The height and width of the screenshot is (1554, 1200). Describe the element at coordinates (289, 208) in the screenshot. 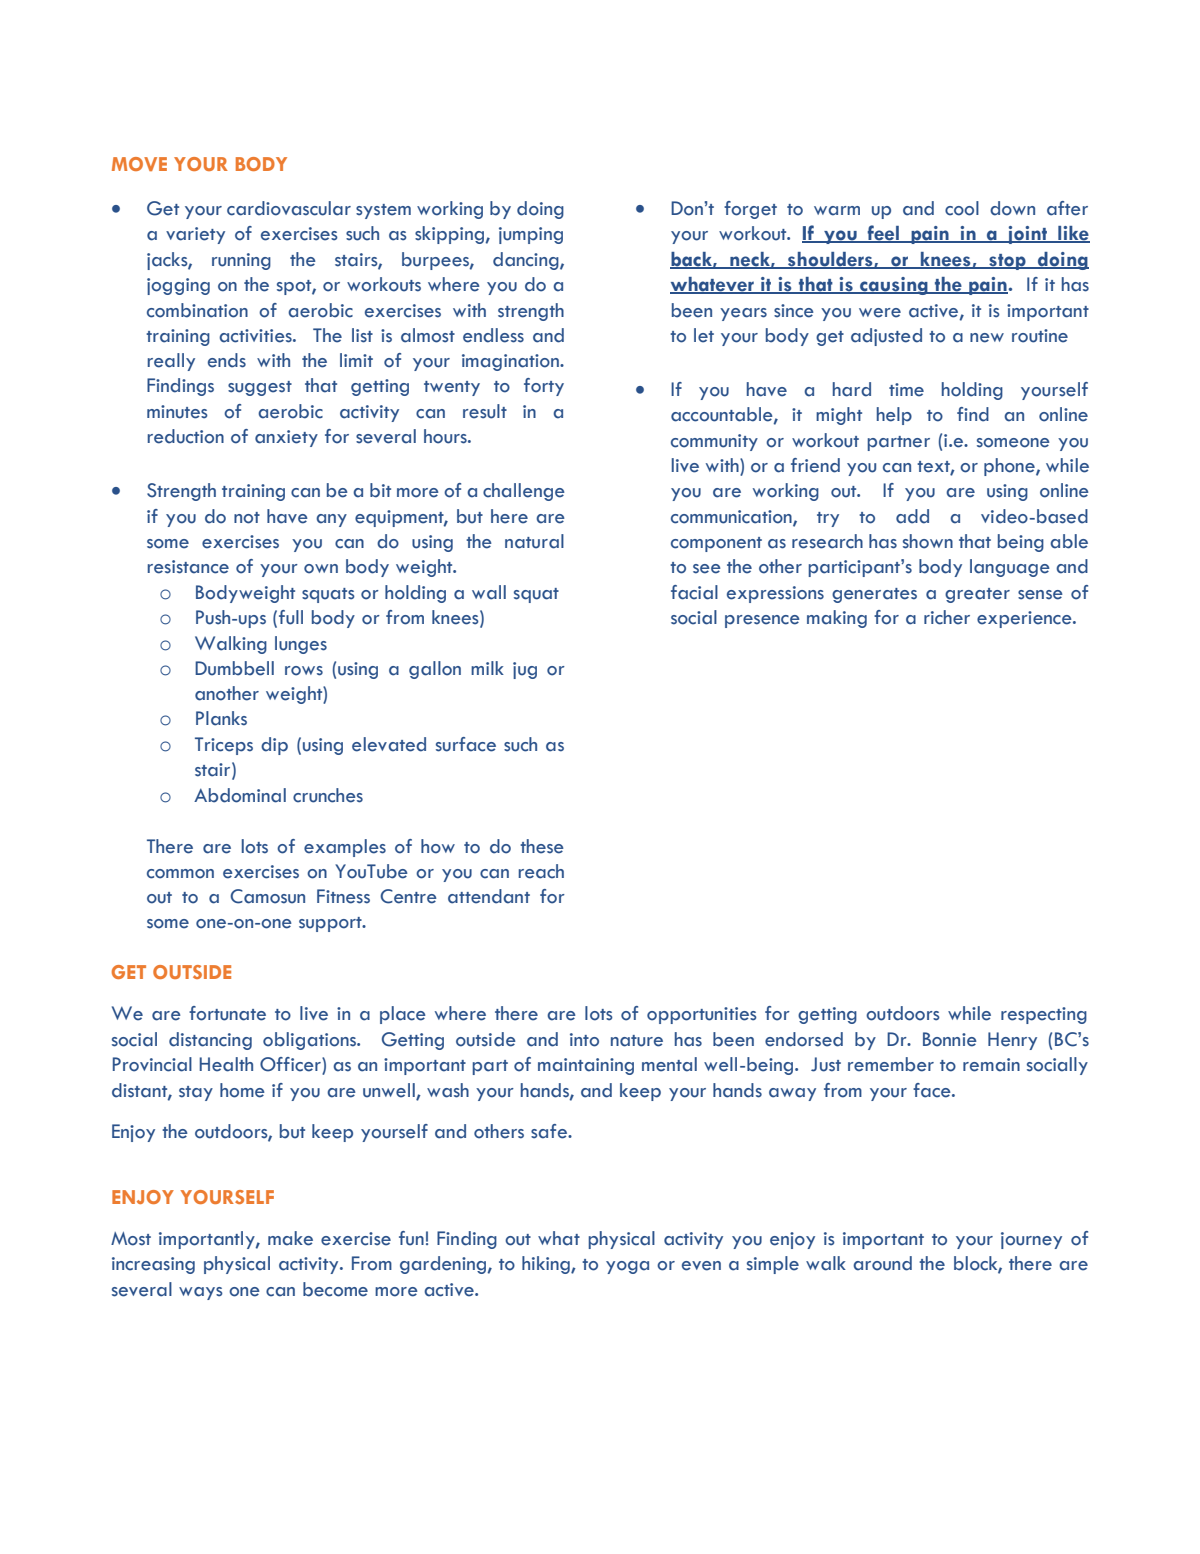

I see `cardiovascular` at that location.
